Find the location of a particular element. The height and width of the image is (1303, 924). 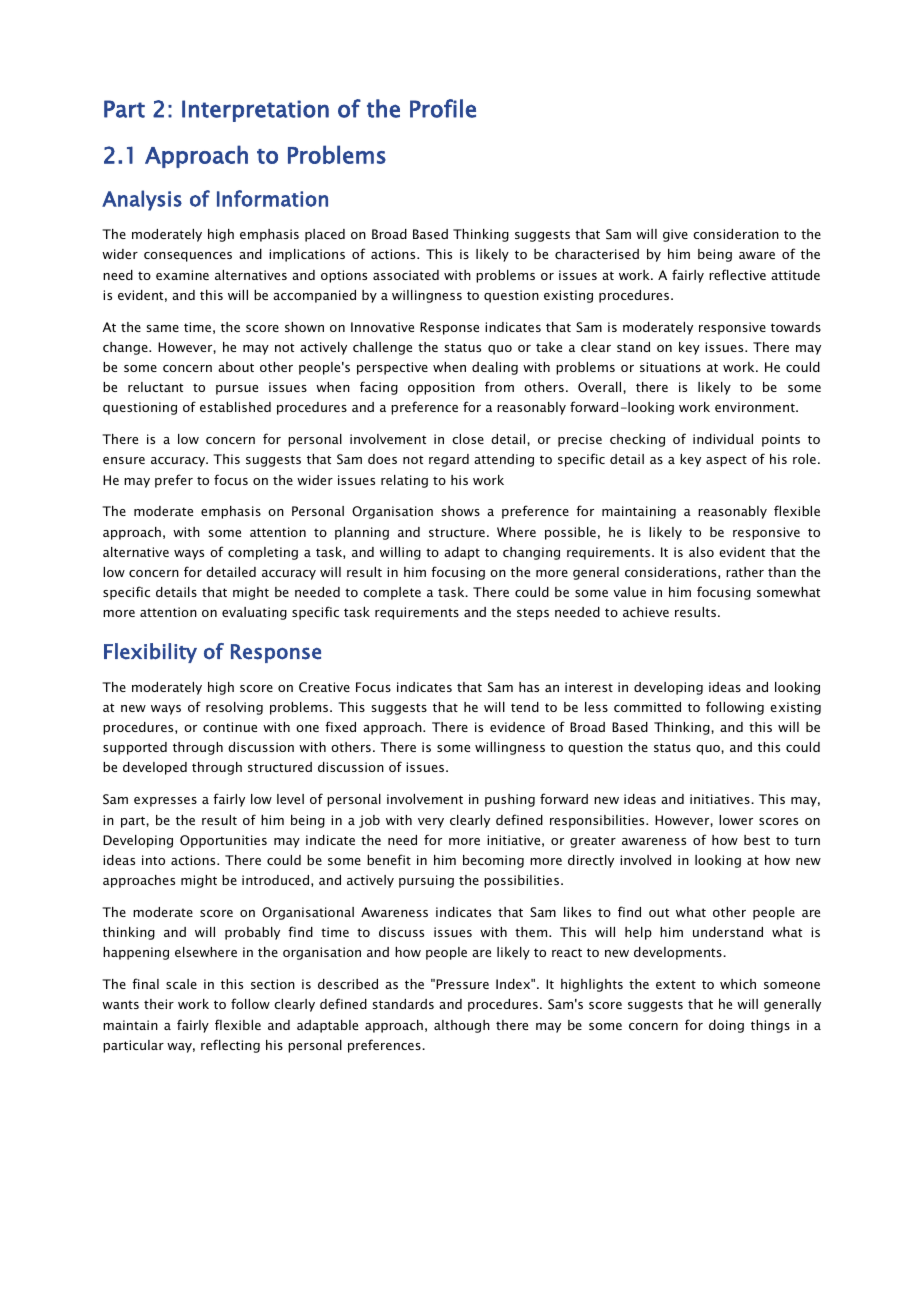

their is located at coordinates (159, 1004).
